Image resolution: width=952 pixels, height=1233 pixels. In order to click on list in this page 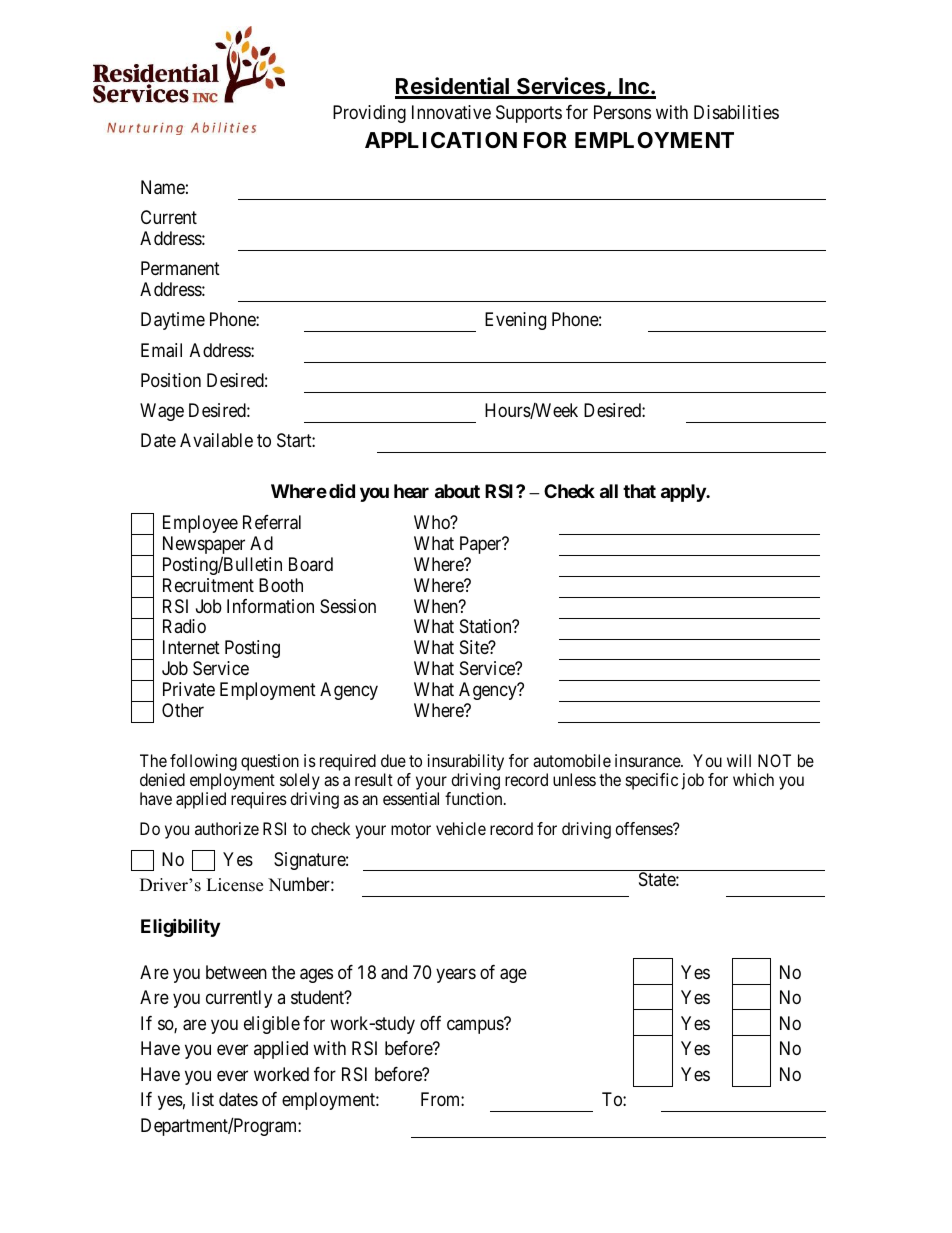, I will do `click(203, 1099)`.
